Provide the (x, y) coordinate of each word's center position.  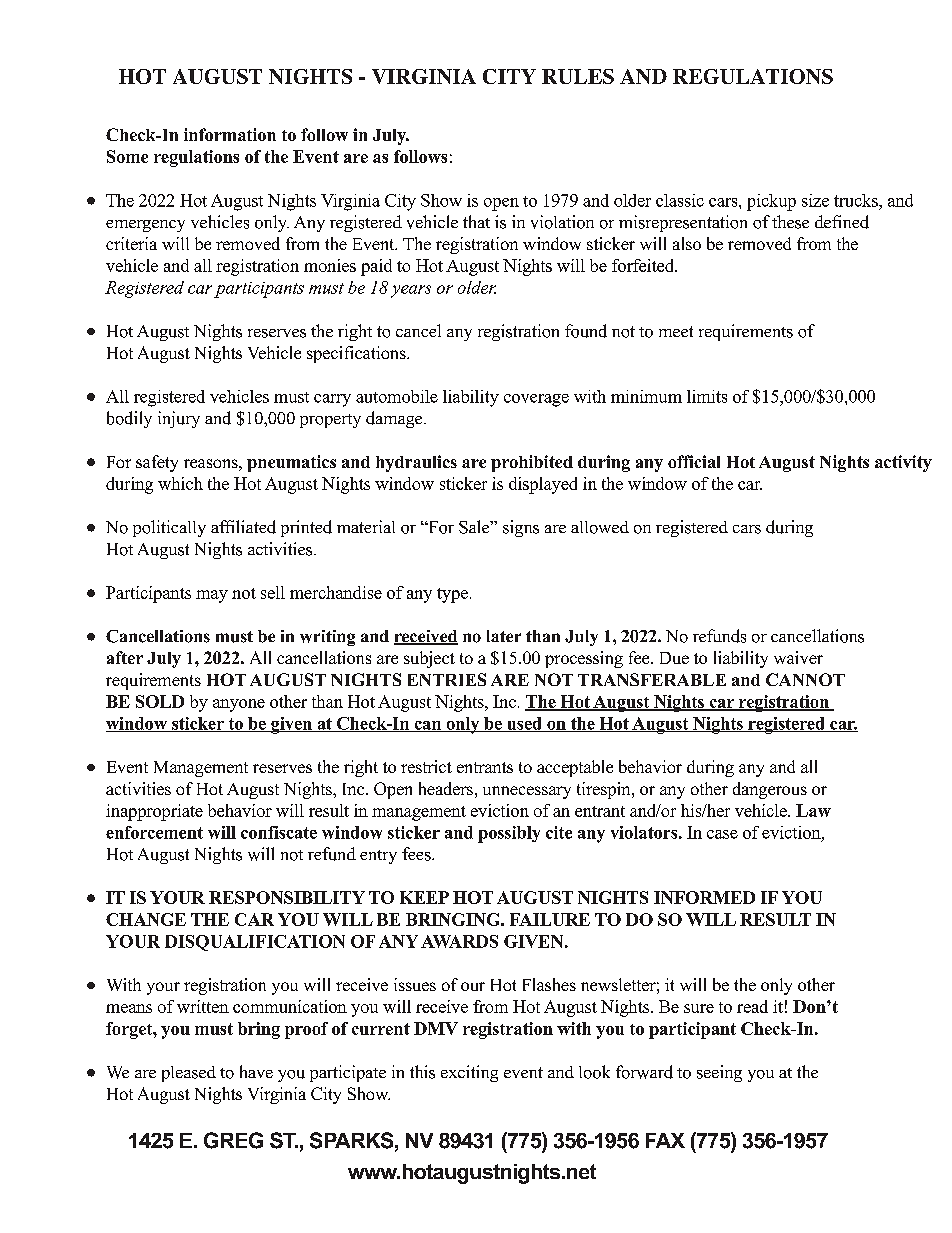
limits (707, 396)
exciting (469, 1073)
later (504, 636)
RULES (578, 76)
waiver (798, 657)
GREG (233, 1140)
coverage (536, 400)
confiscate (279, 832)
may (212, 596)
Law (813, 810)
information (230, 134)
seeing (719, 1073)
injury (179, 419)
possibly (509, 834)
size (815, 200)
